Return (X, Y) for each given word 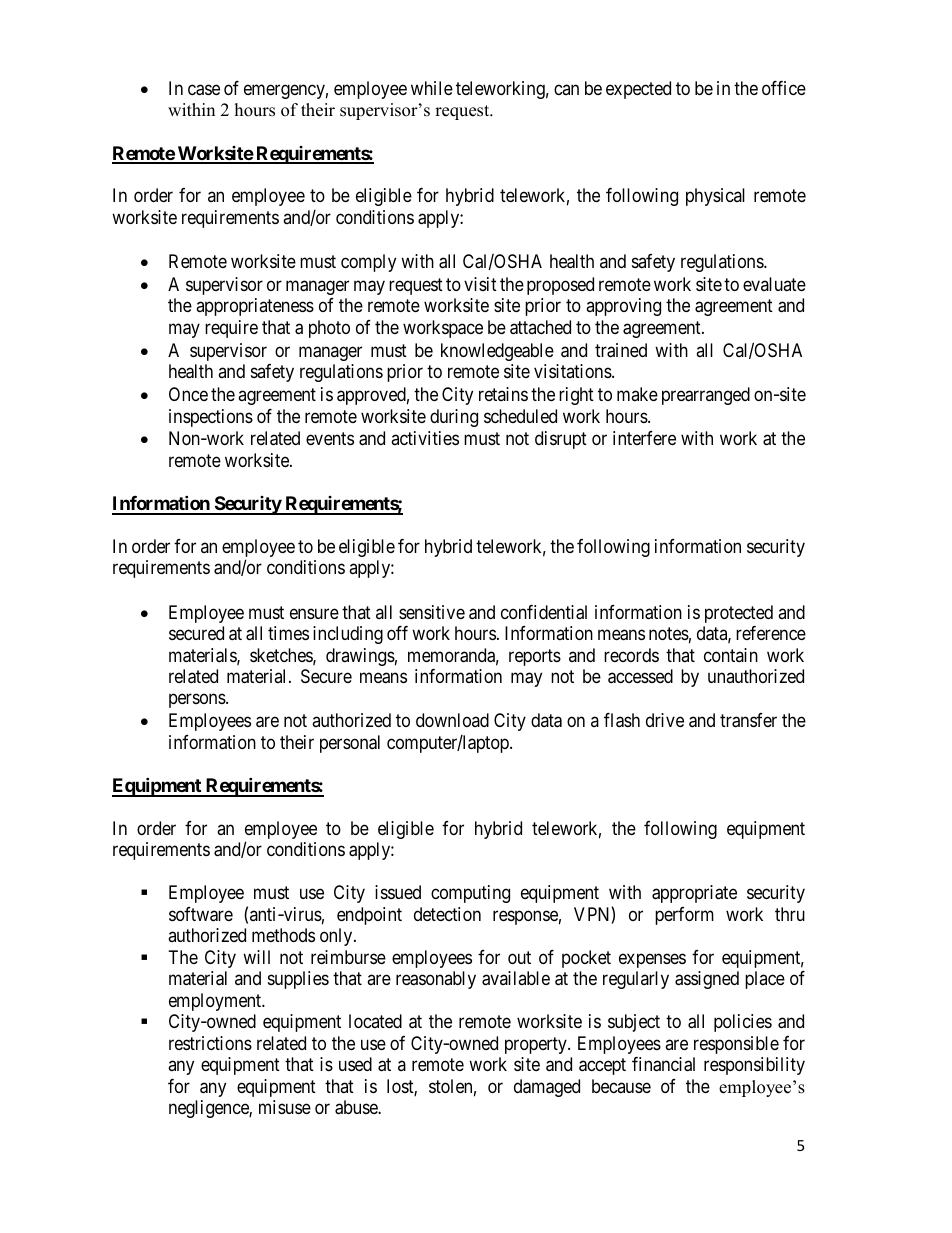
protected (739, 614)
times (288, 633)
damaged (547, 1088)
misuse (285, 1107)
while (432, 88)
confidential (544, 612)
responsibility (754, 1066)
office (784, 88)
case (204, 90)
